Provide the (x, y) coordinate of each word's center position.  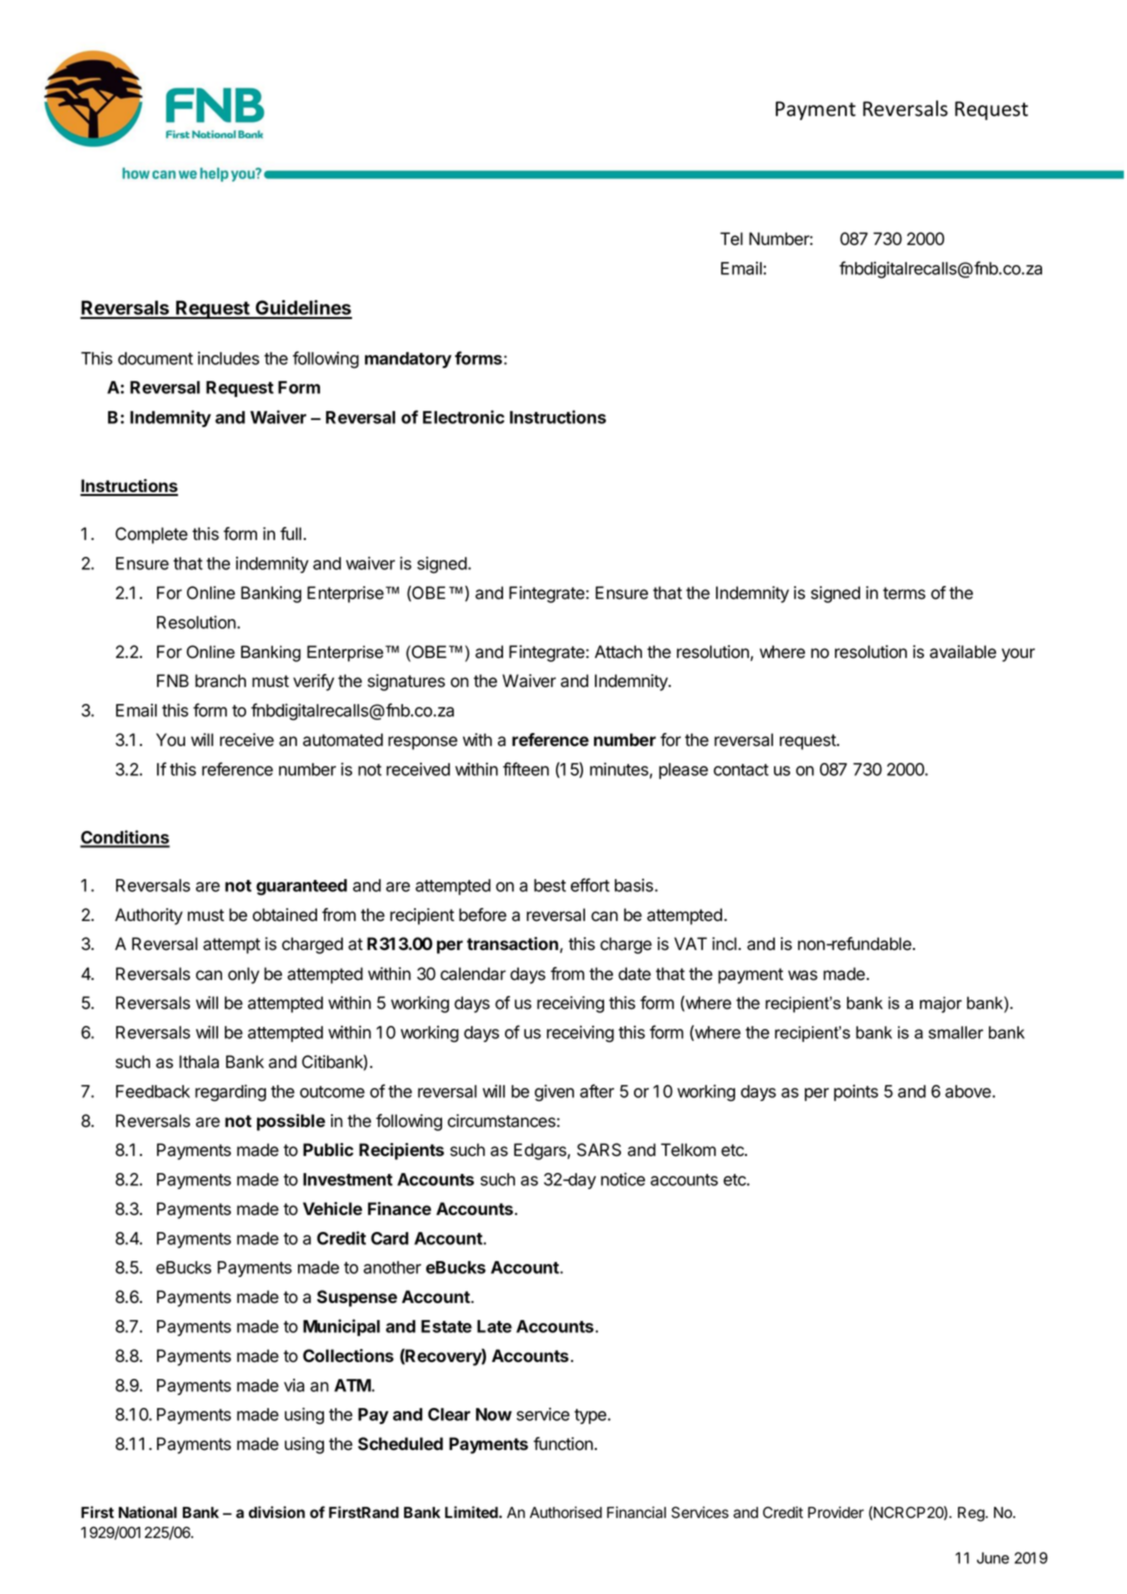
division (277, 1512)
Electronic (463, 417)
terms (904, 593)
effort (590, 885)
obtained (285, 915)
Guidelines (302, 309)
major (941, 1004)
